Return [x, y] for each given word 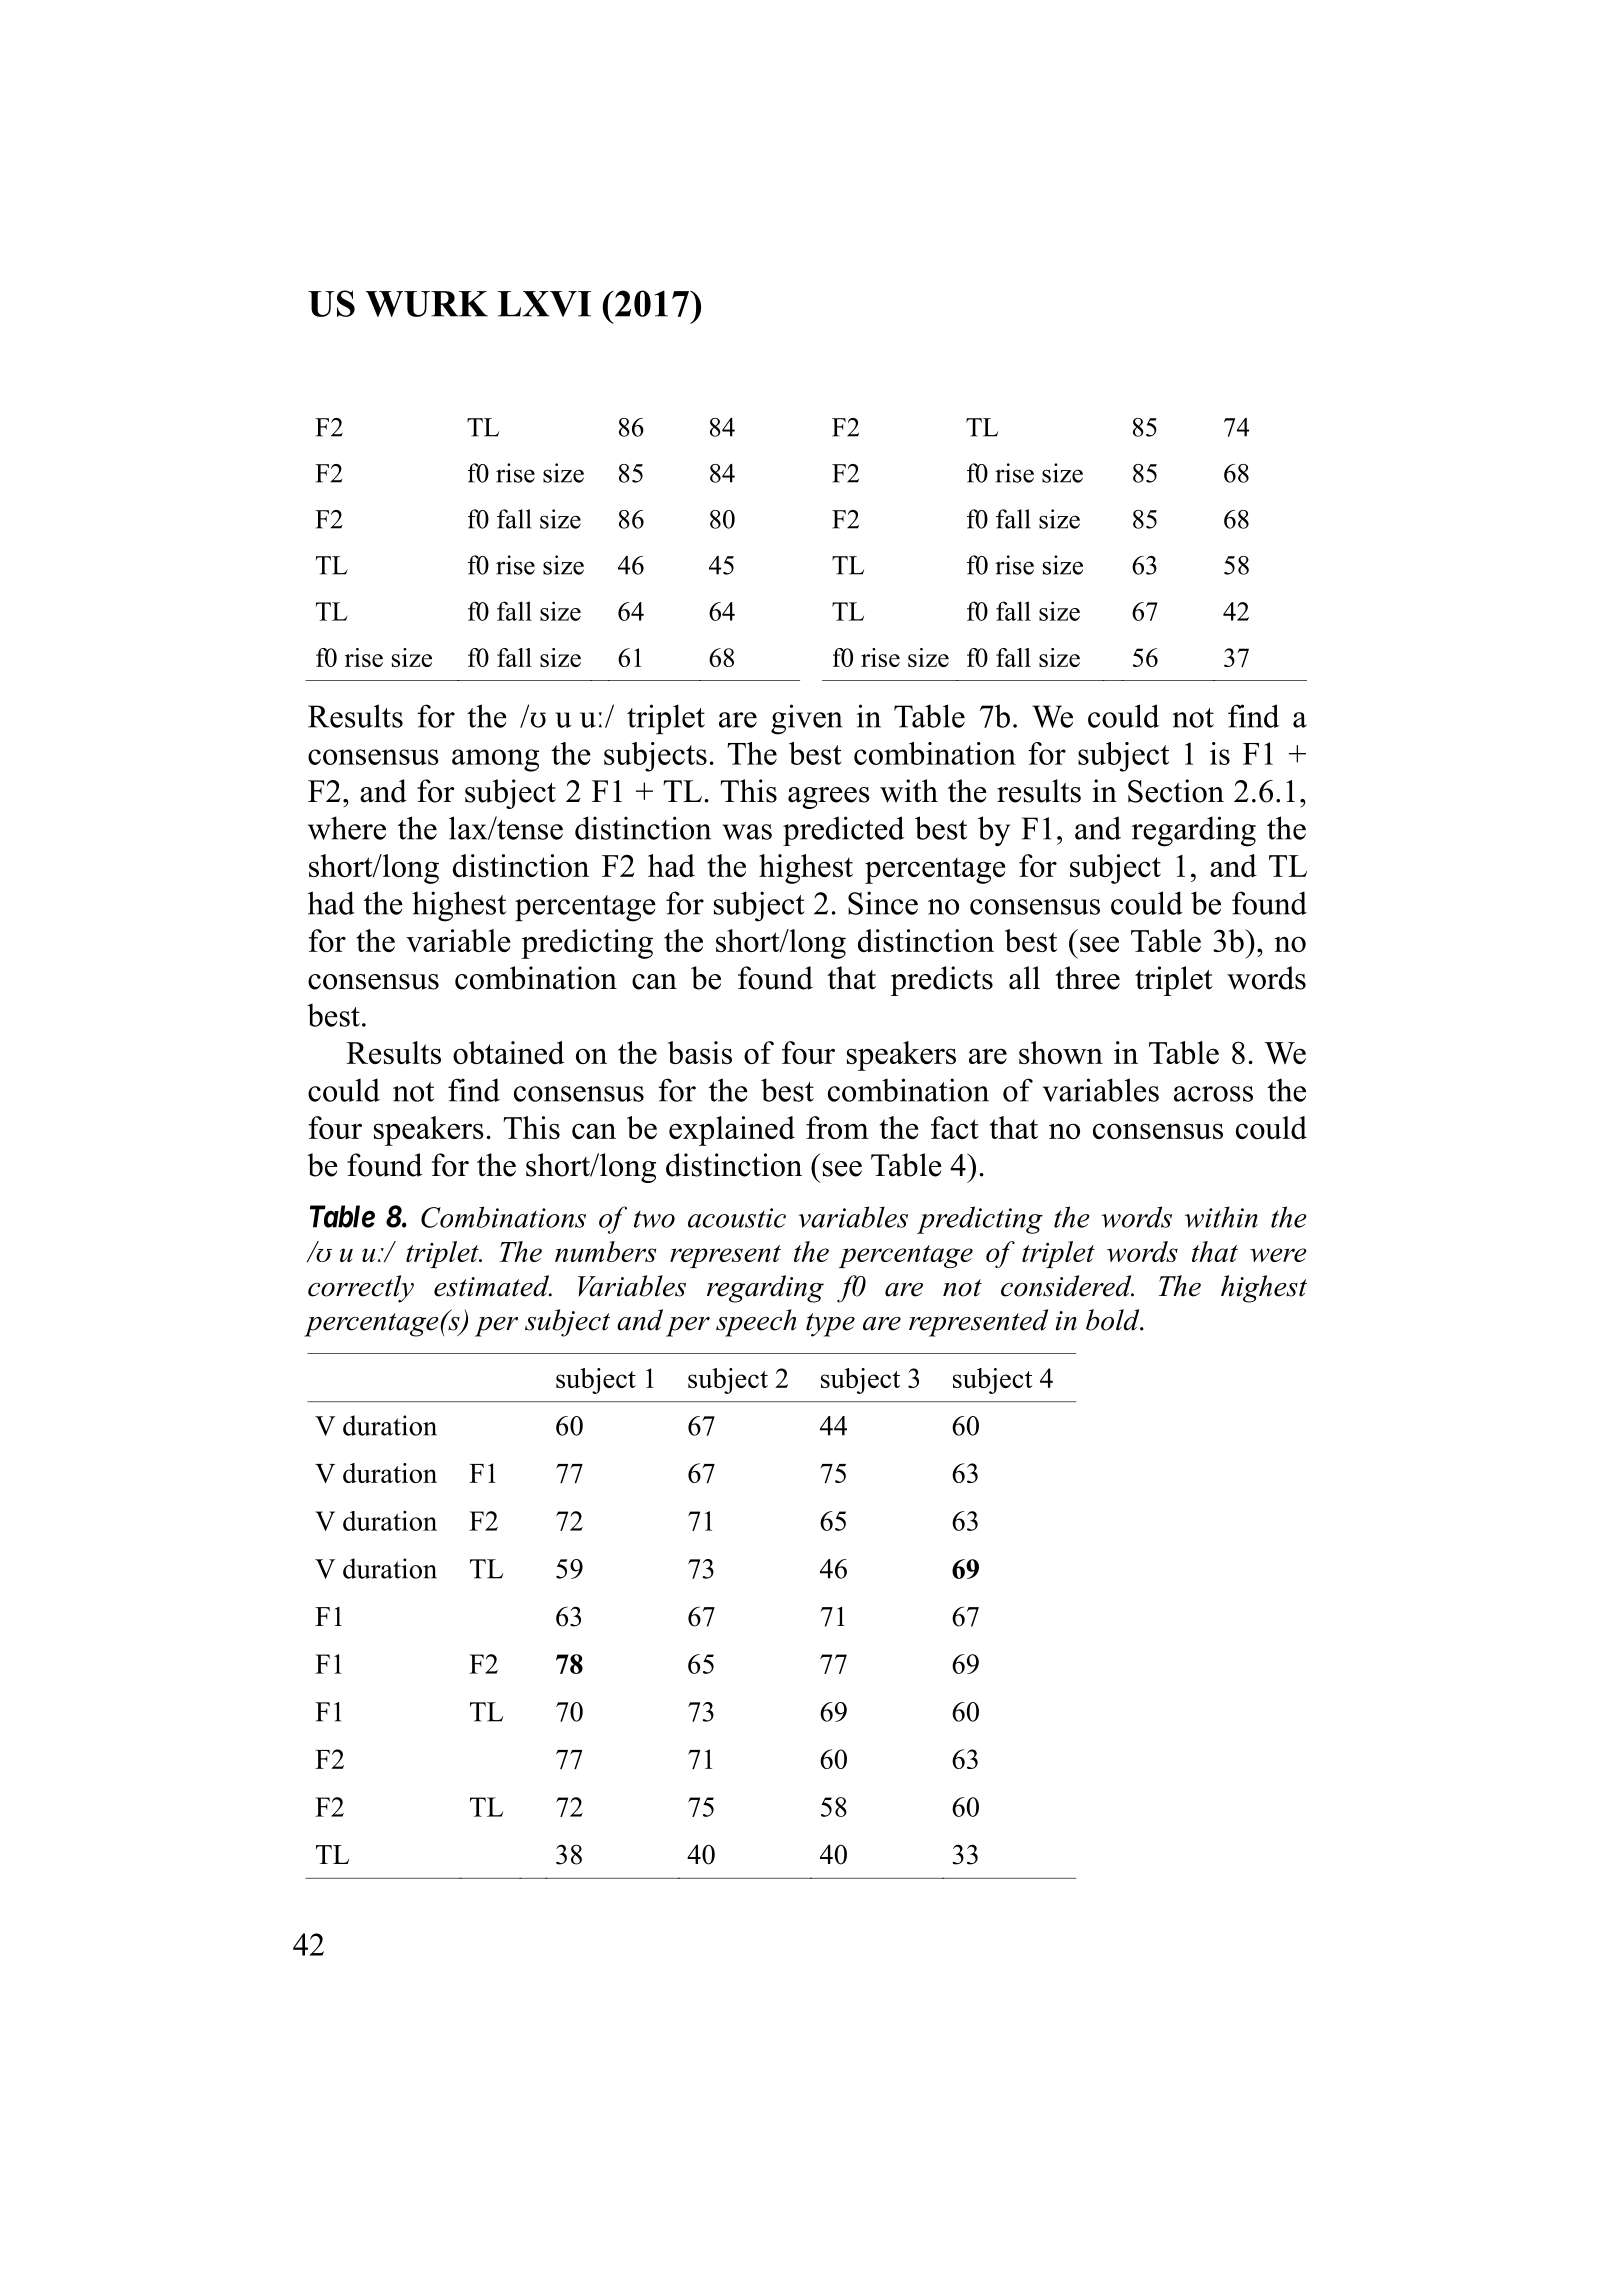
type [830, 1325]
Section [1176, 791]
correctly [361, 1289]
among [495, 760]
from [837, 1127]
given [807, 719]
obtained [508, 1052]
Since [883, 903]
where [347, 828]
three [1087, 978]
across [1213, 1094]
